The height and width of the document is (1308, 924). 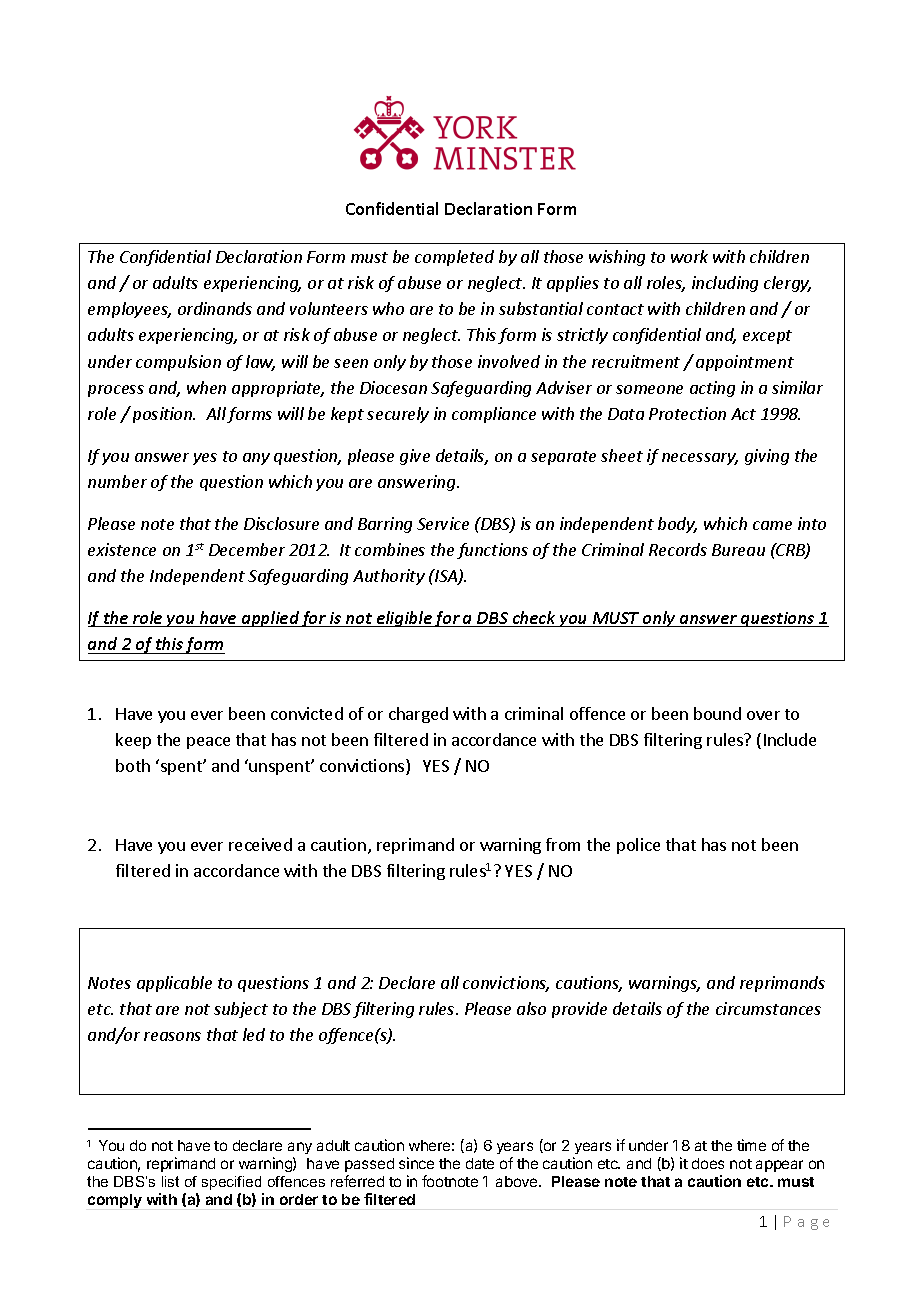 What do you see at coordinates (454, 258) in the document?
I see `completed` at bounding box center [454, 258].
